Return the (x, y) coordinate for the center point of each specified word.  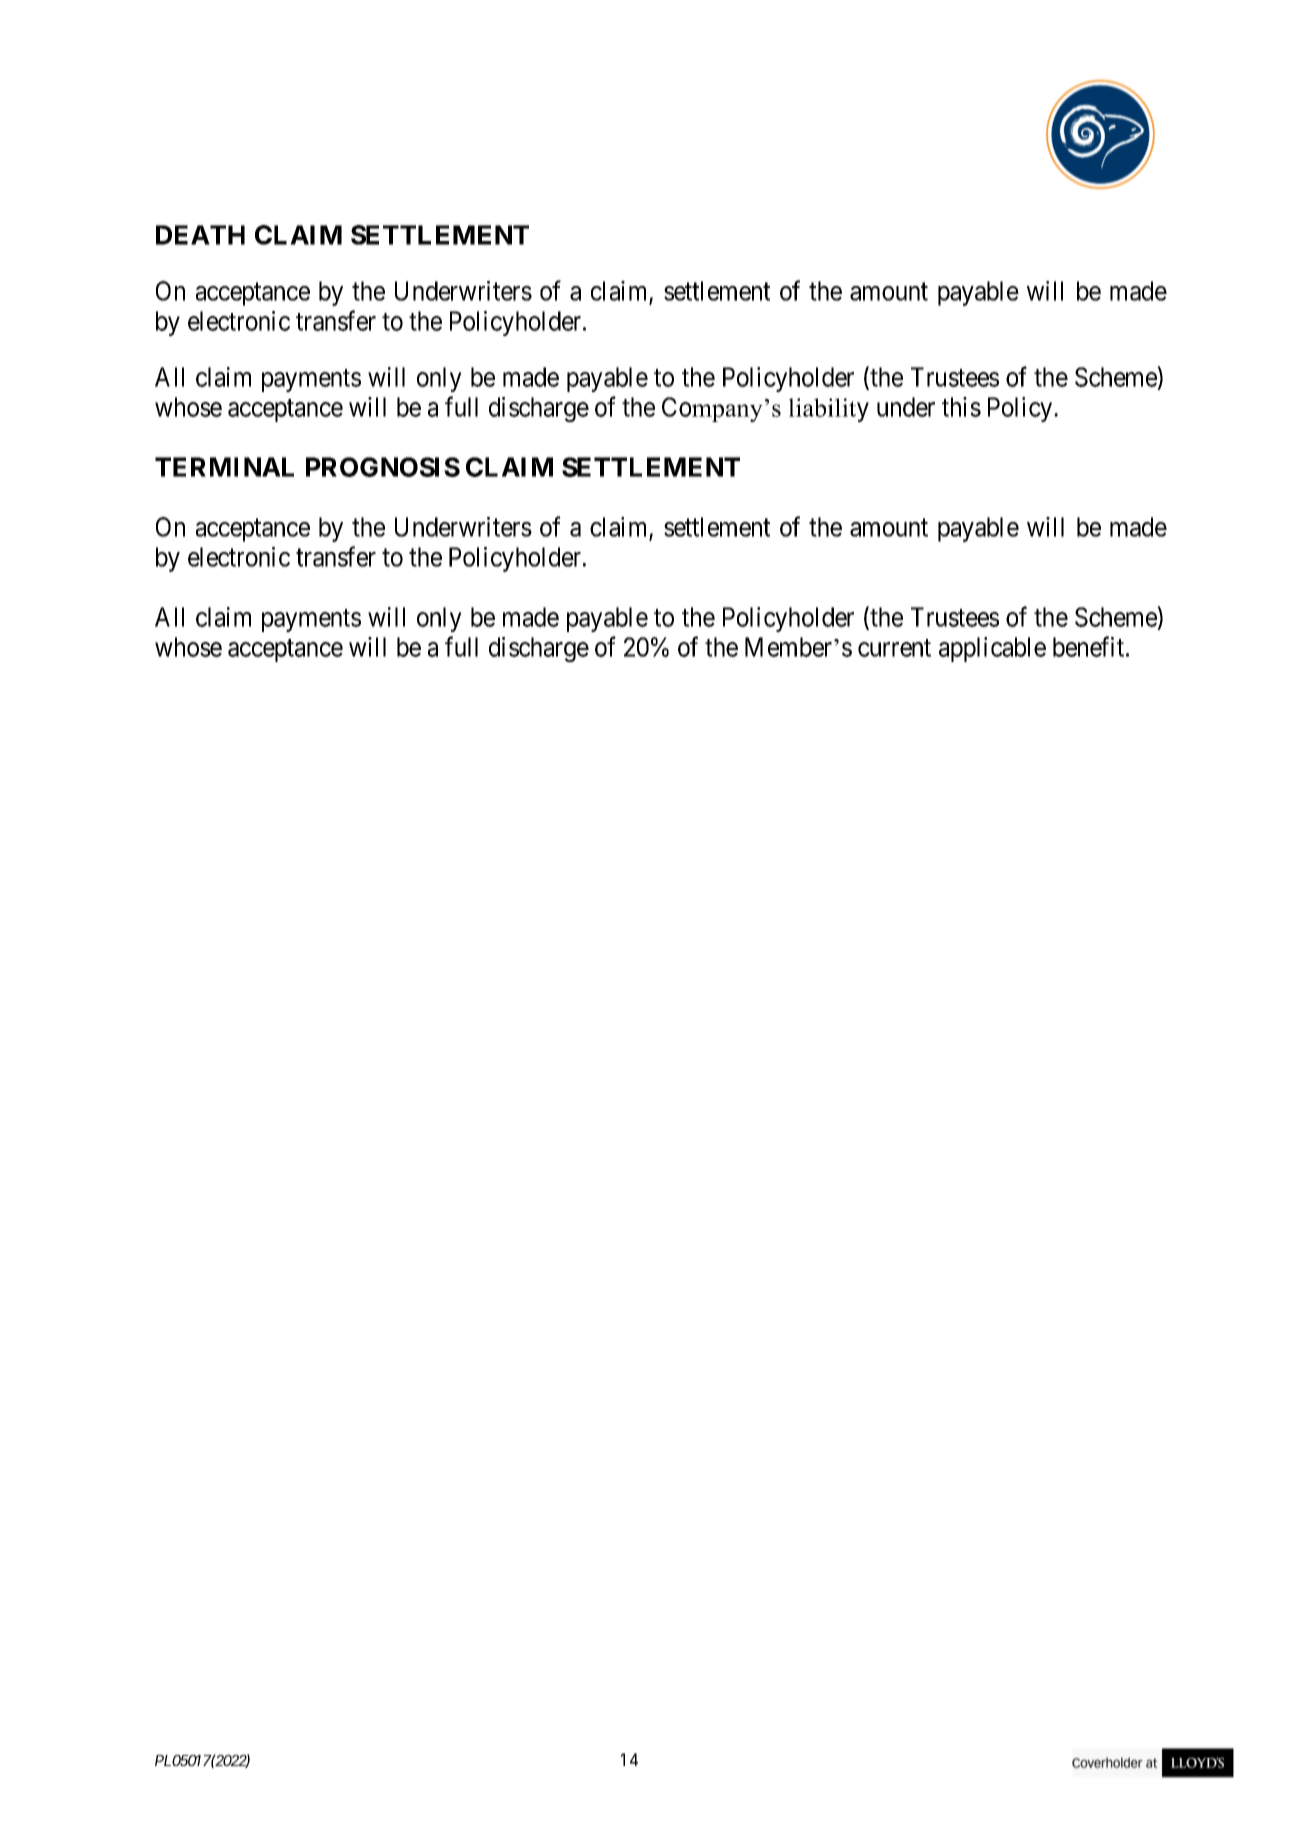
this (961, 407)
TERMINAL (224, 467)
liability (829, 410)
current (894, 648)
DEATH (200, 235)
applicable (992, 649)
